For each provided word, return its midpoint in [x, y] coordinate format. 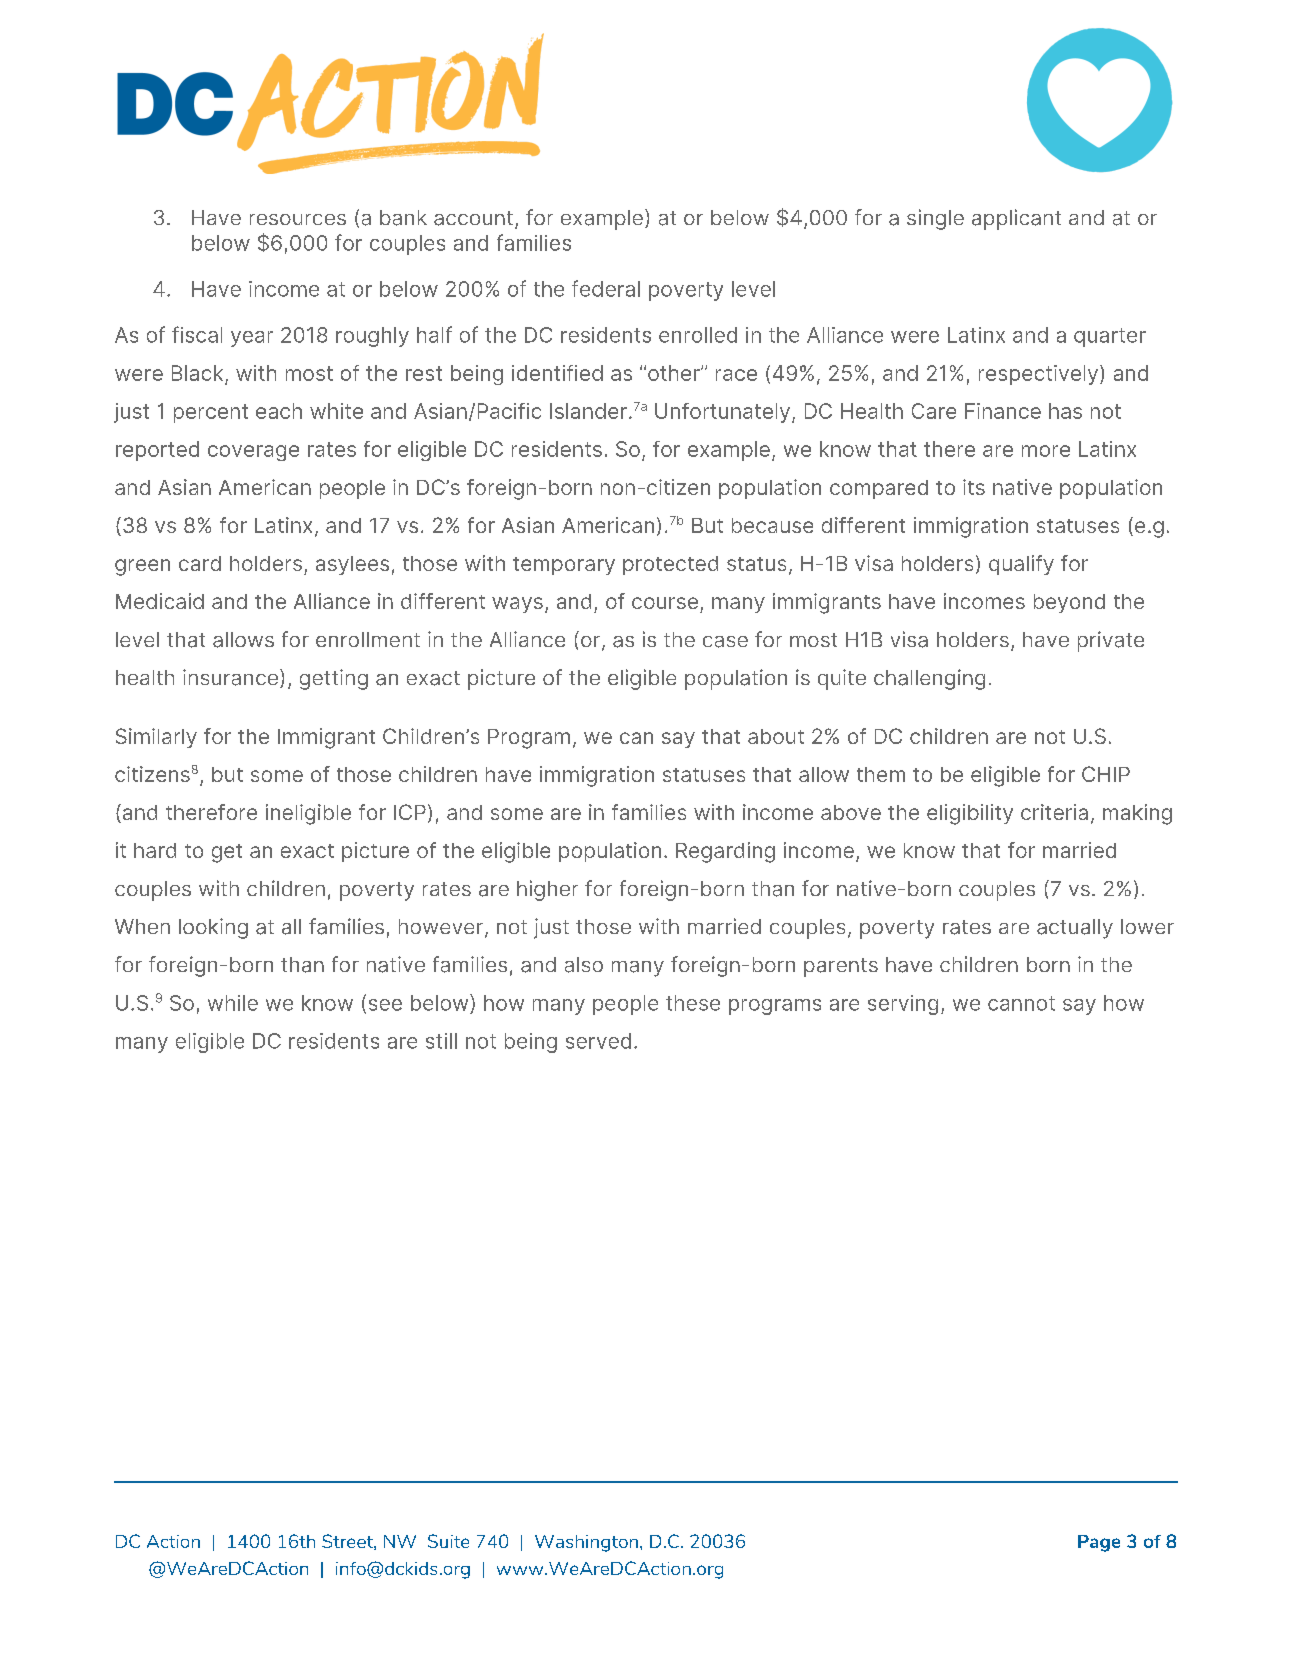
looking [213, 928]
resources [298, 219]
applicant [1016, 219]
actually [1075, 929]
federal [606, 288]
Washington [586, 1543]
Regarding [725, 852]
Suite [448, 1541]
